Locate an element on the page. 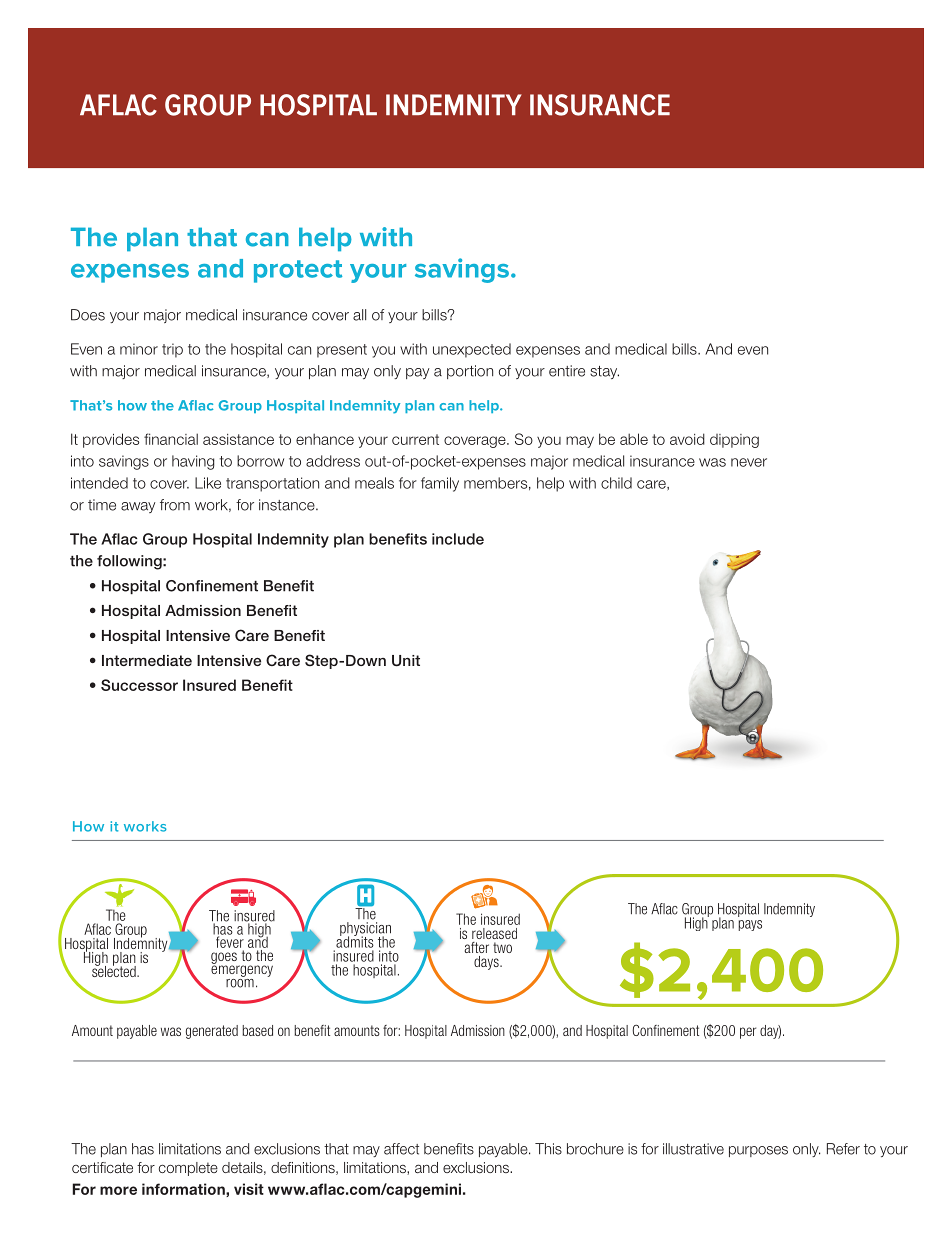 This image has height=1233, width=952. emergency is located at coordinates (242, 970).
